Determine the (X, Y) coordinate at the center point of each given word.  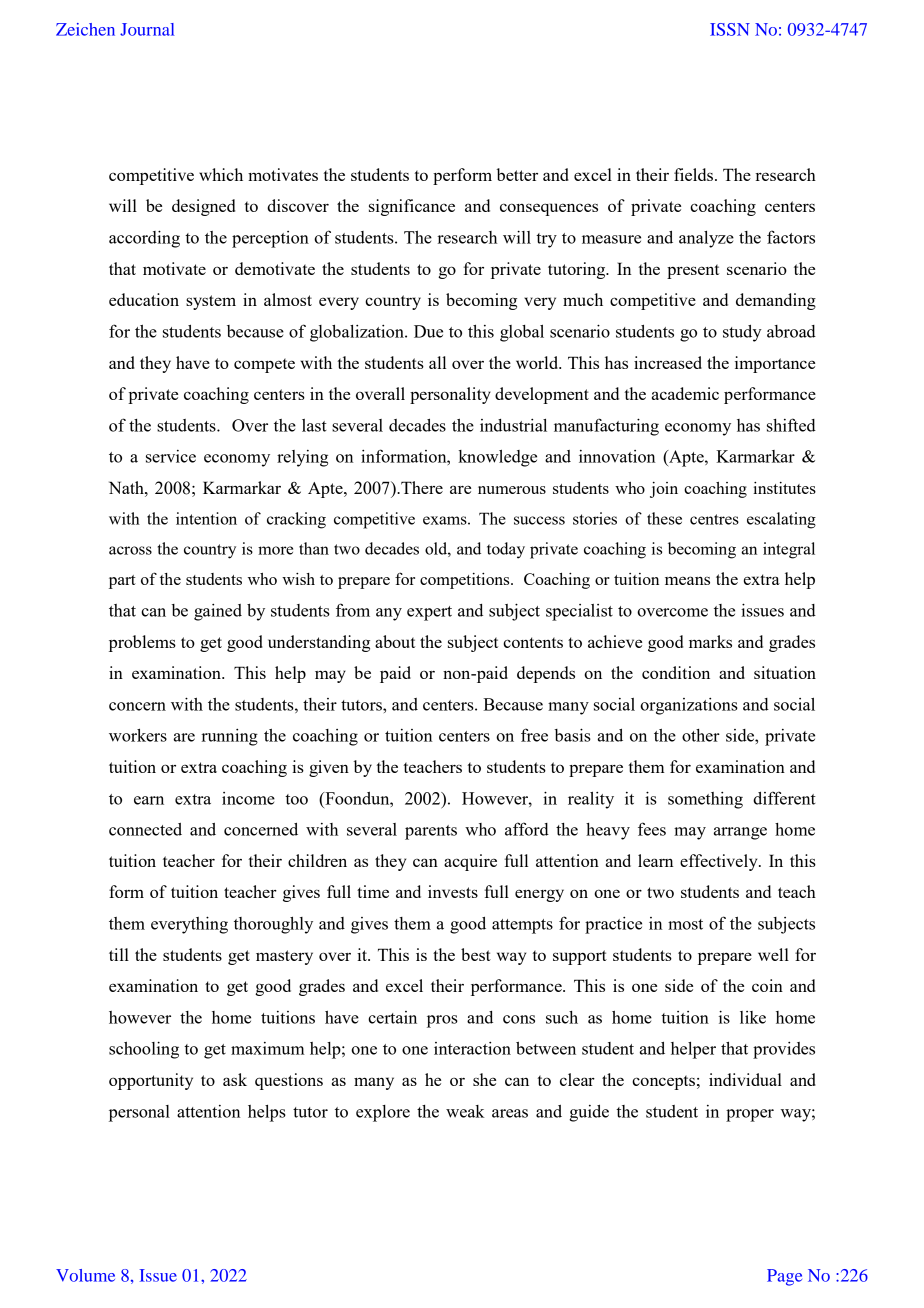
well (773, 954)
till (119, 954)
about (395, 641)
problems (142, 643)
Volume (85, 1275)
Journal (147, 29)
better (517, 174)
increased (668, 362)
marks (710, 641)
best (476, 954)
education (144, 299)
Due (428, 331)
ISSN (730, 29)
